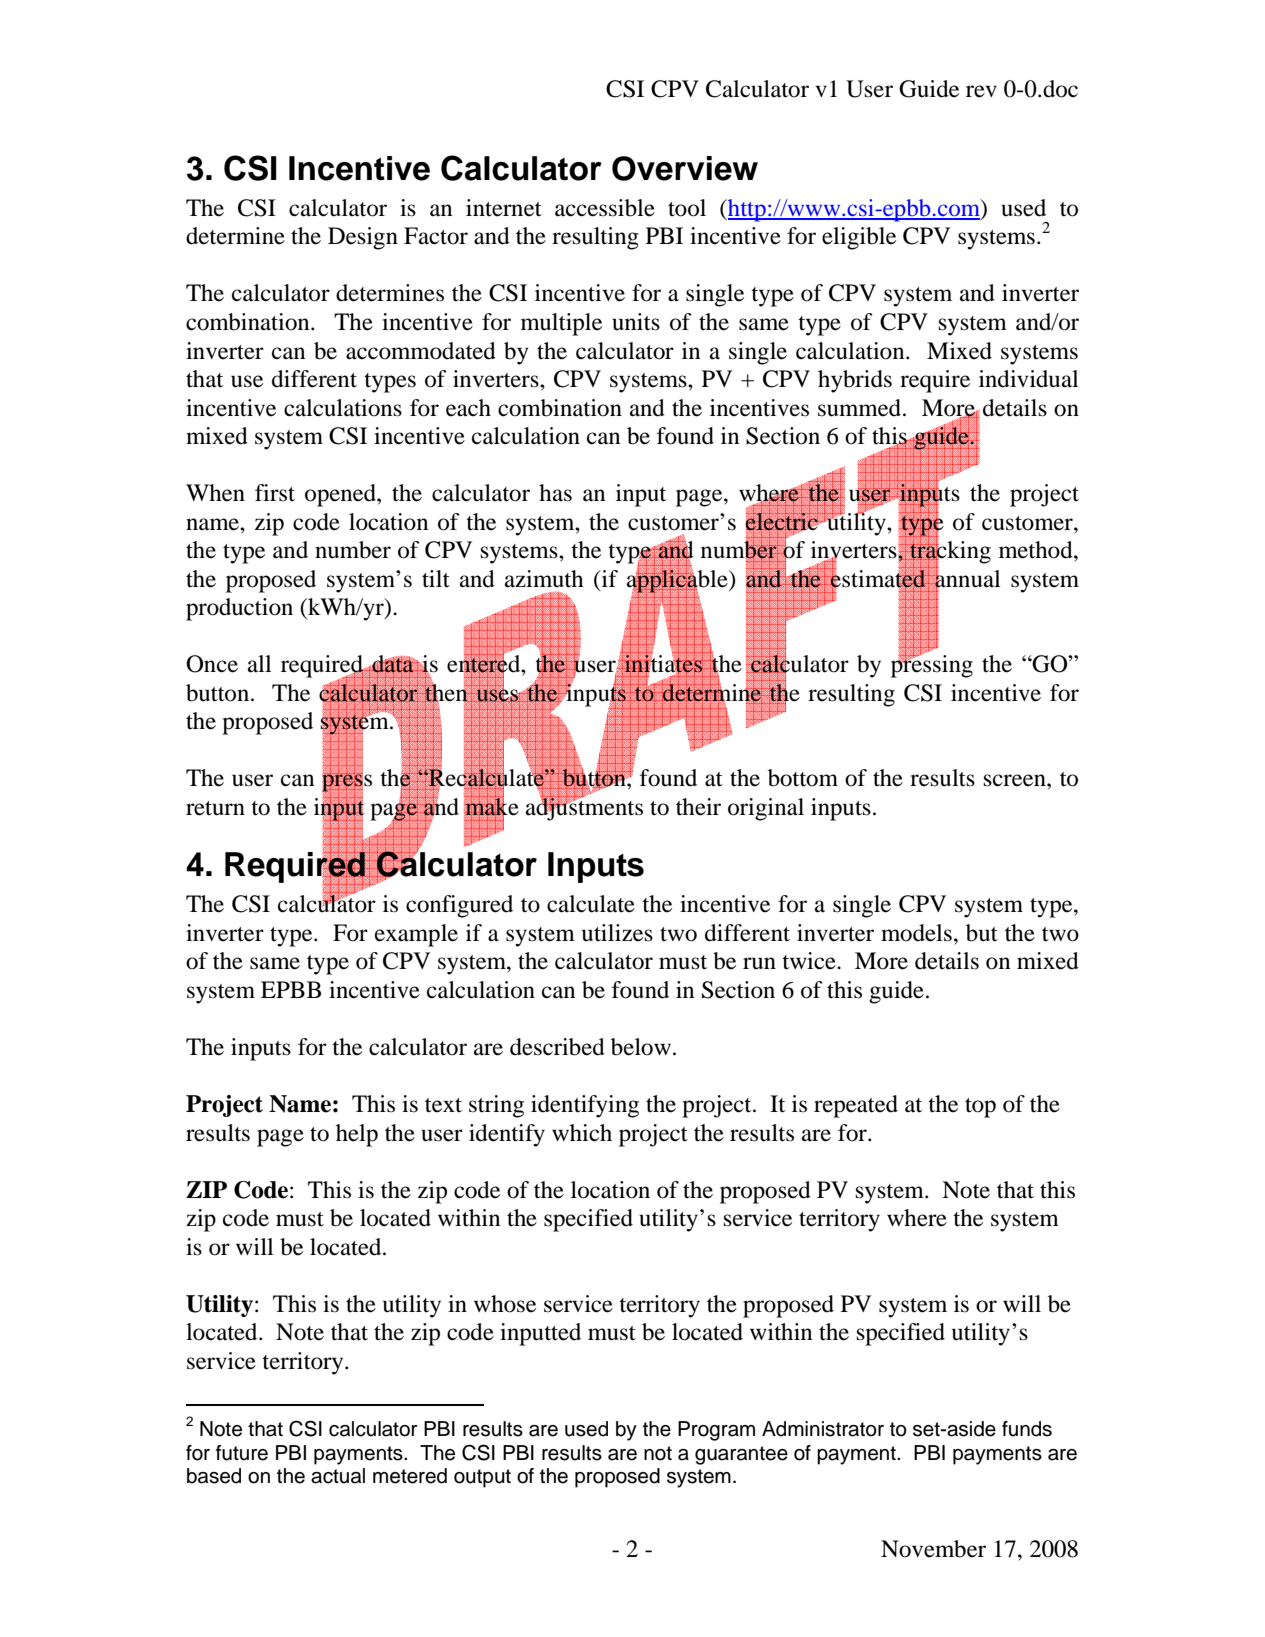 The width and height of the screenshot is (1265, 1637). I want to click on Overview, so click(685, 168).
